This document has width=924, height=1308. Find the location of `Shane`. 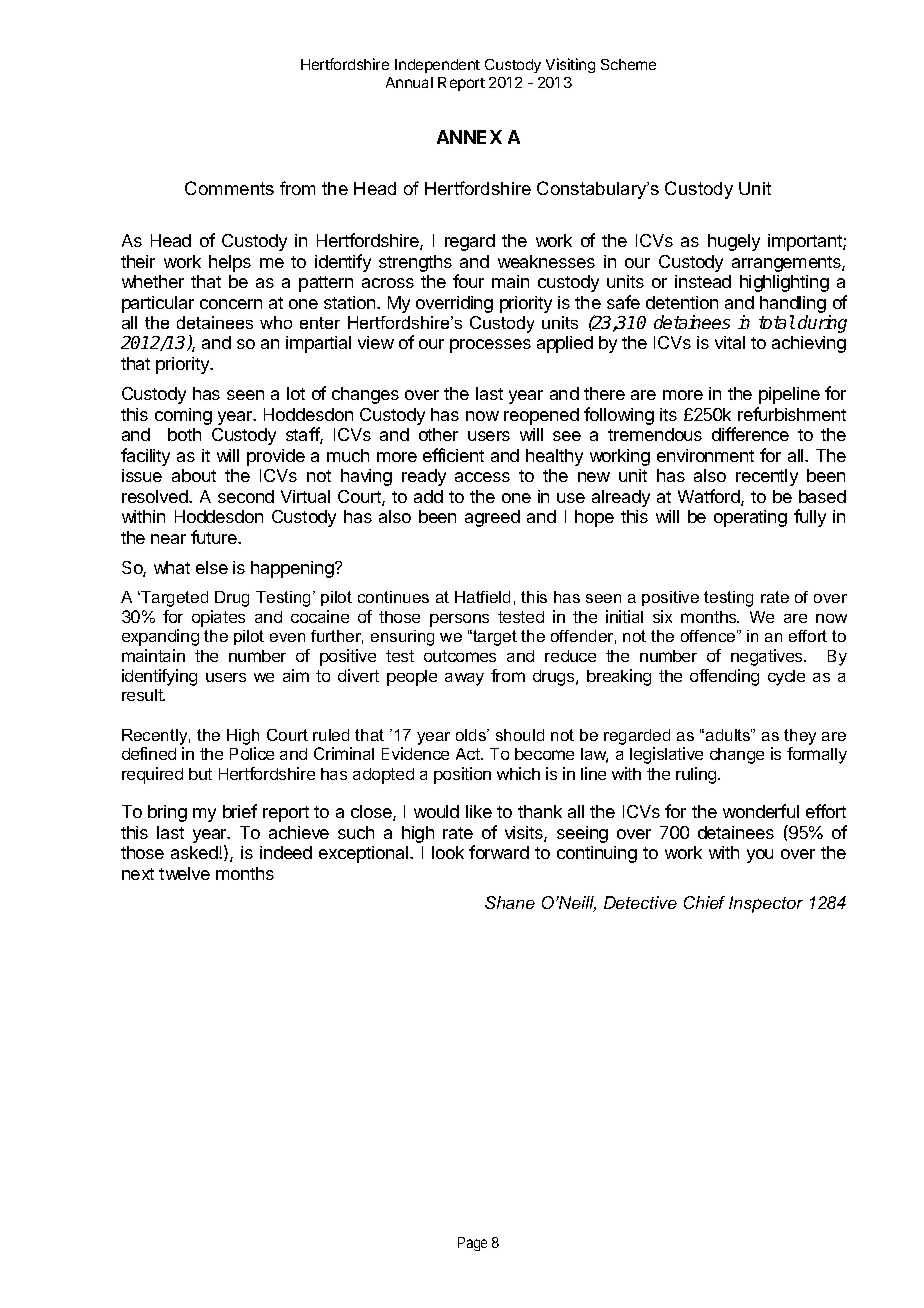

Shane is located at coordinates (510, 902).
